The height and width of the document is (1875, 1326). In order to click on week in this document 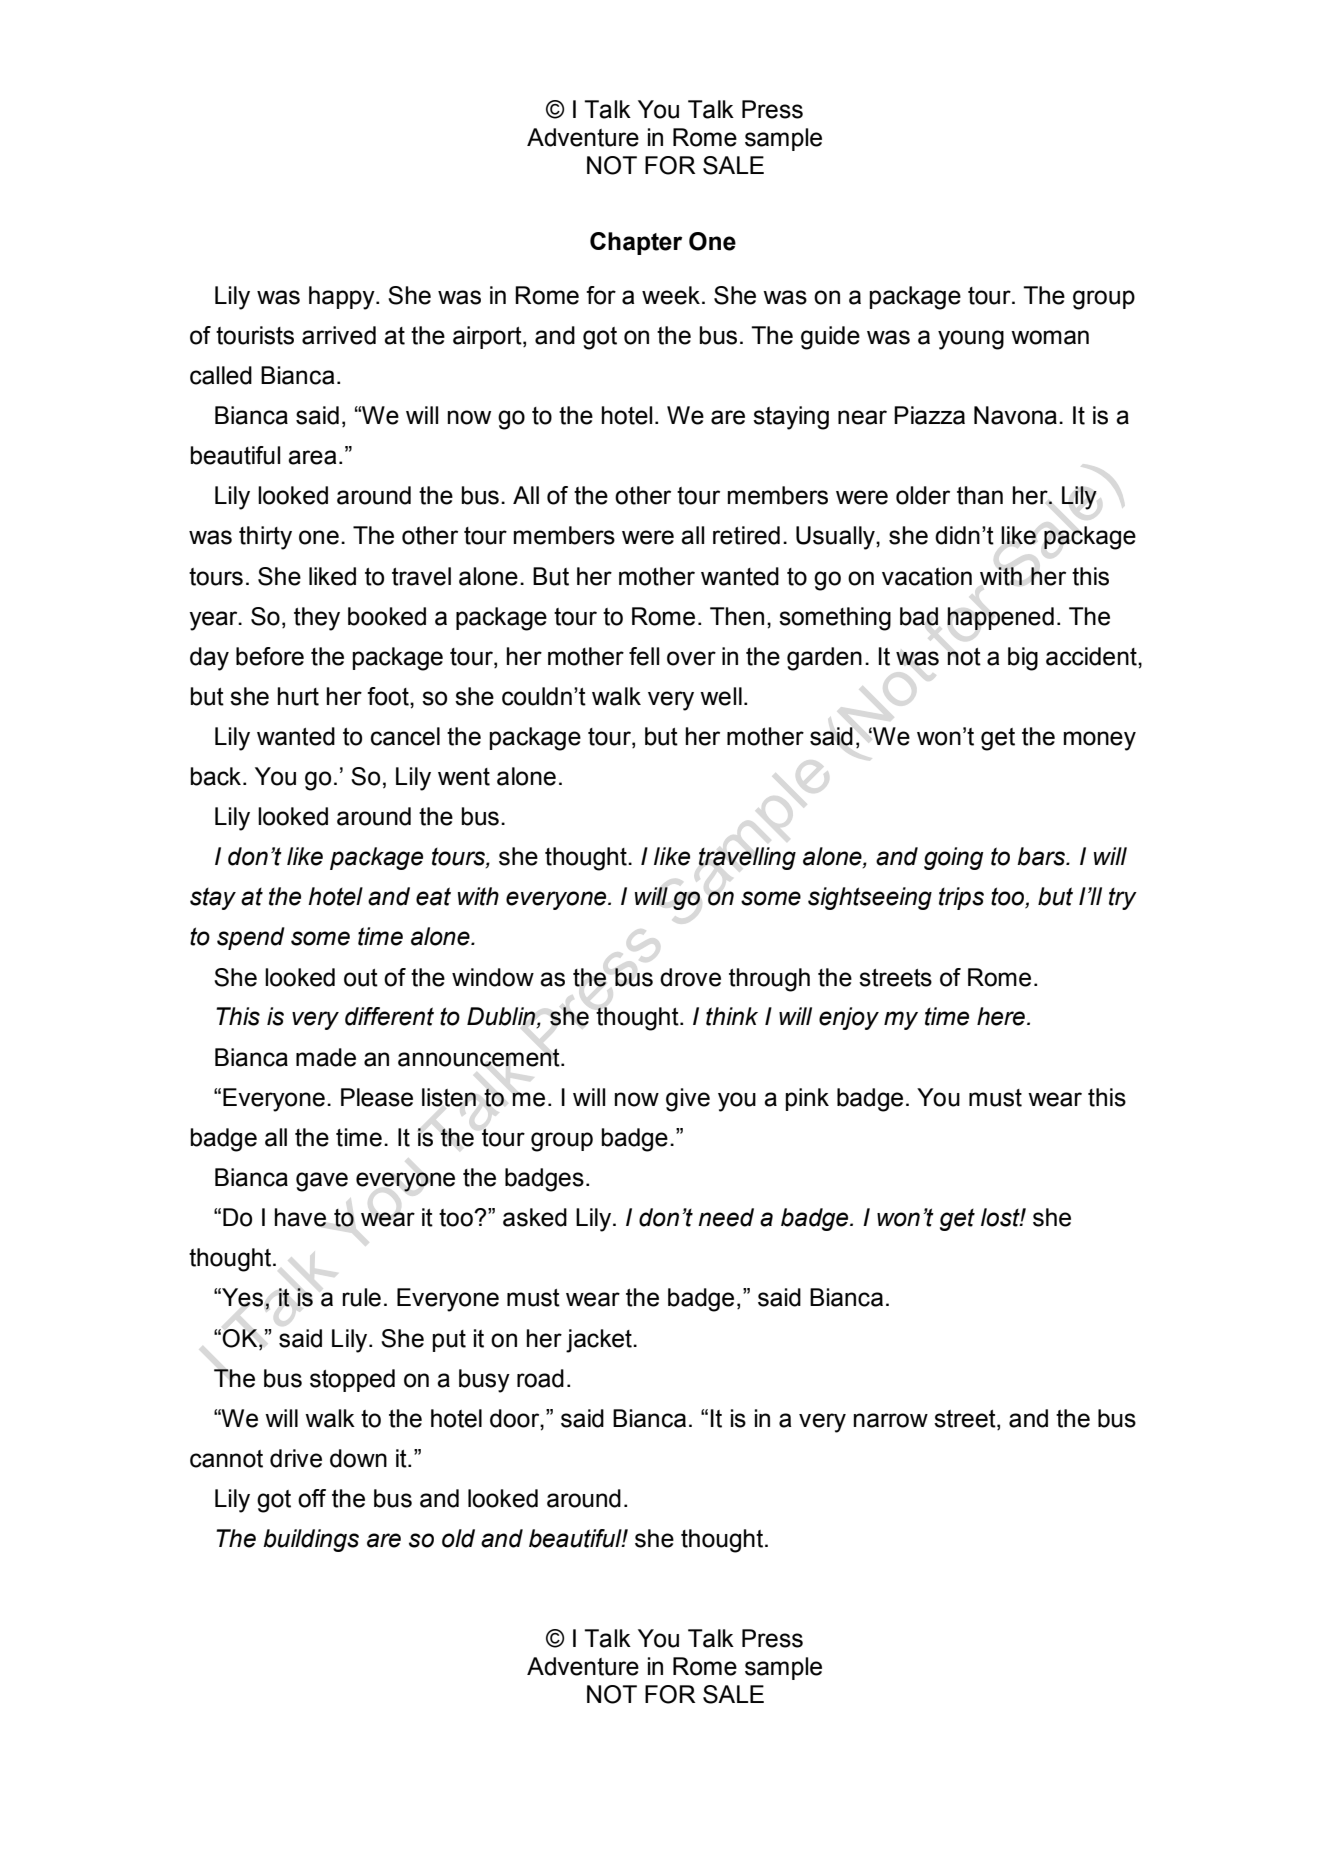, I will do `click(671, 295)`.
